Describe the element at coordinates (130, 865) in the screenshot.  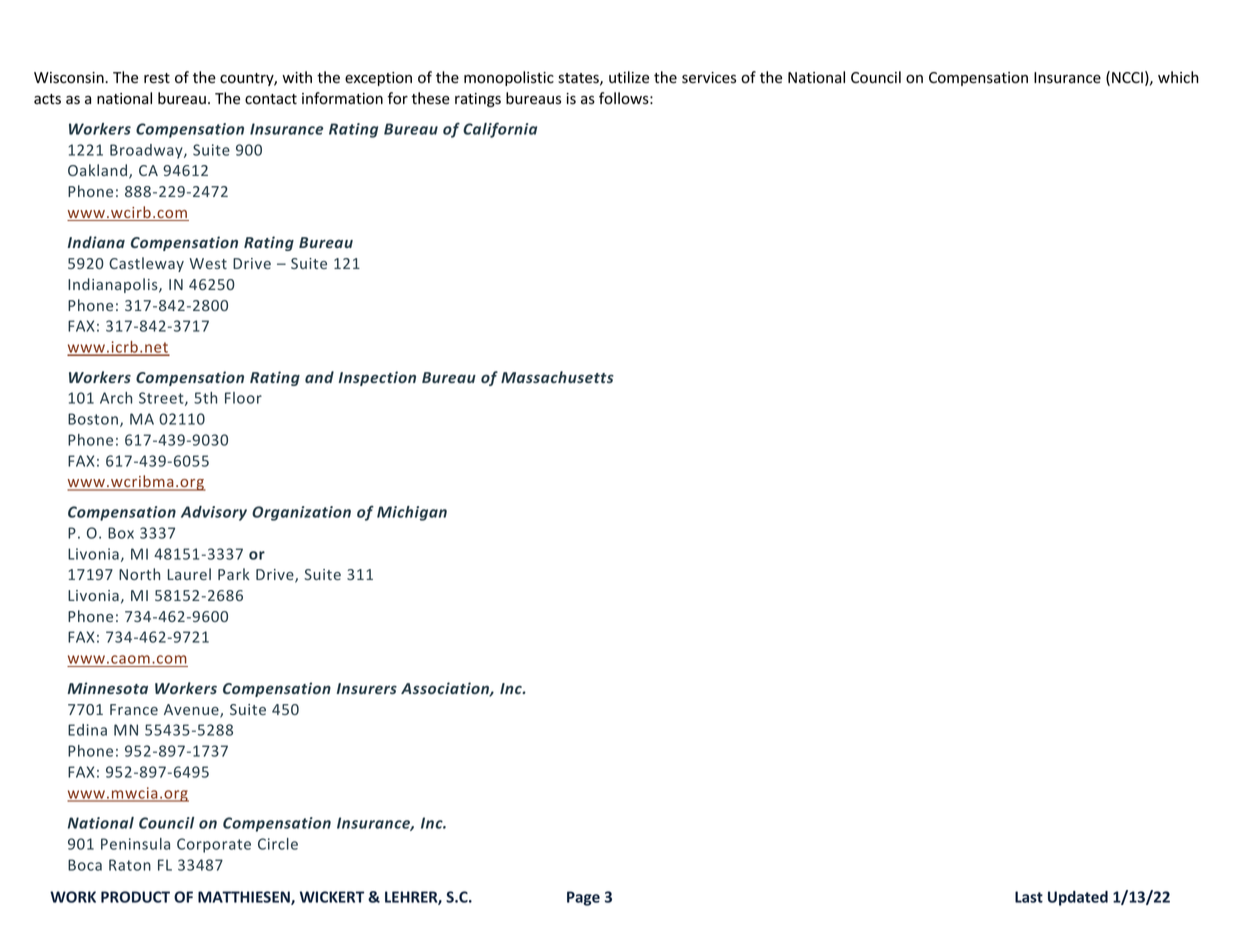
I see `Raton` at that location.
